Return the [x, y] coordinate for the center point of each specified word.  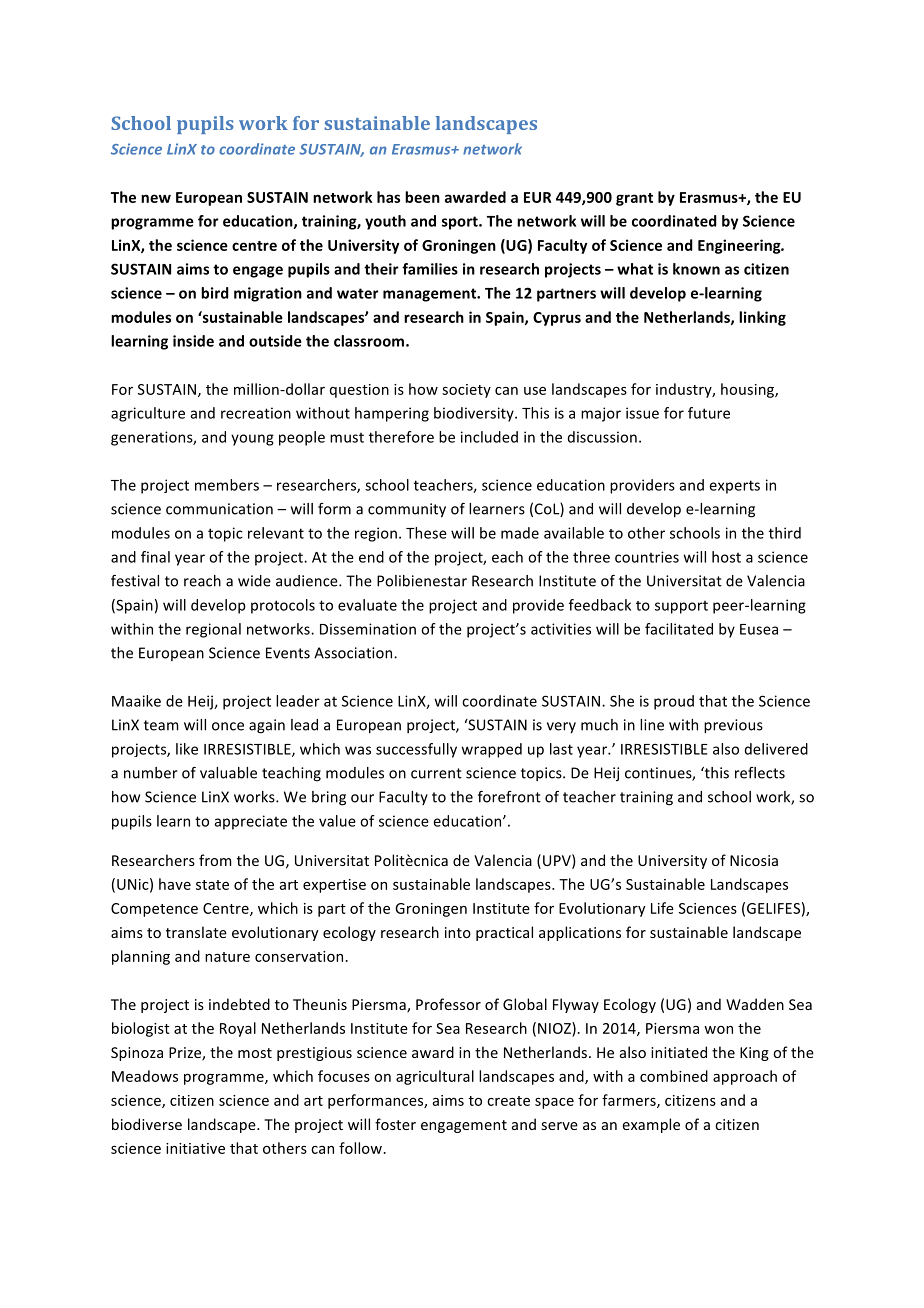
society [466, 391]
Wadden [755, 1004]
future [709, 413]
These [426, 533]
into [458, 932]
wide [254, 581]
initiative [195, 1148]
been [422, 197]
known [696, 269]
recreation [256, 413]
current [436, 773]
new [156, 198]
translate [196, 932]
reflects [760, 773]
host [726, 557]
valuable [228, 773]
